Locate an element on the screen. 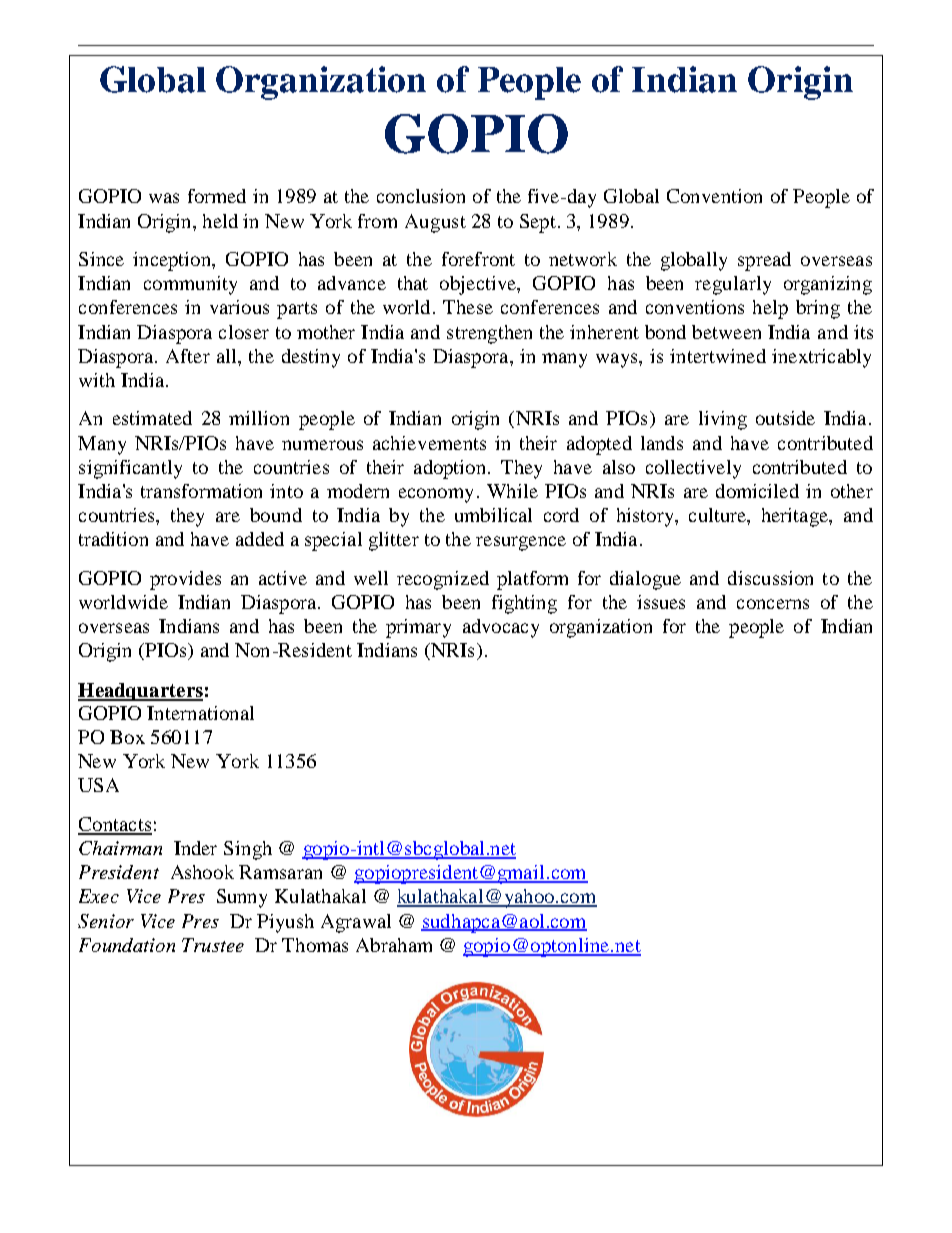 The image size is (952, 1233). outside is located at coordinates (785, 418).
